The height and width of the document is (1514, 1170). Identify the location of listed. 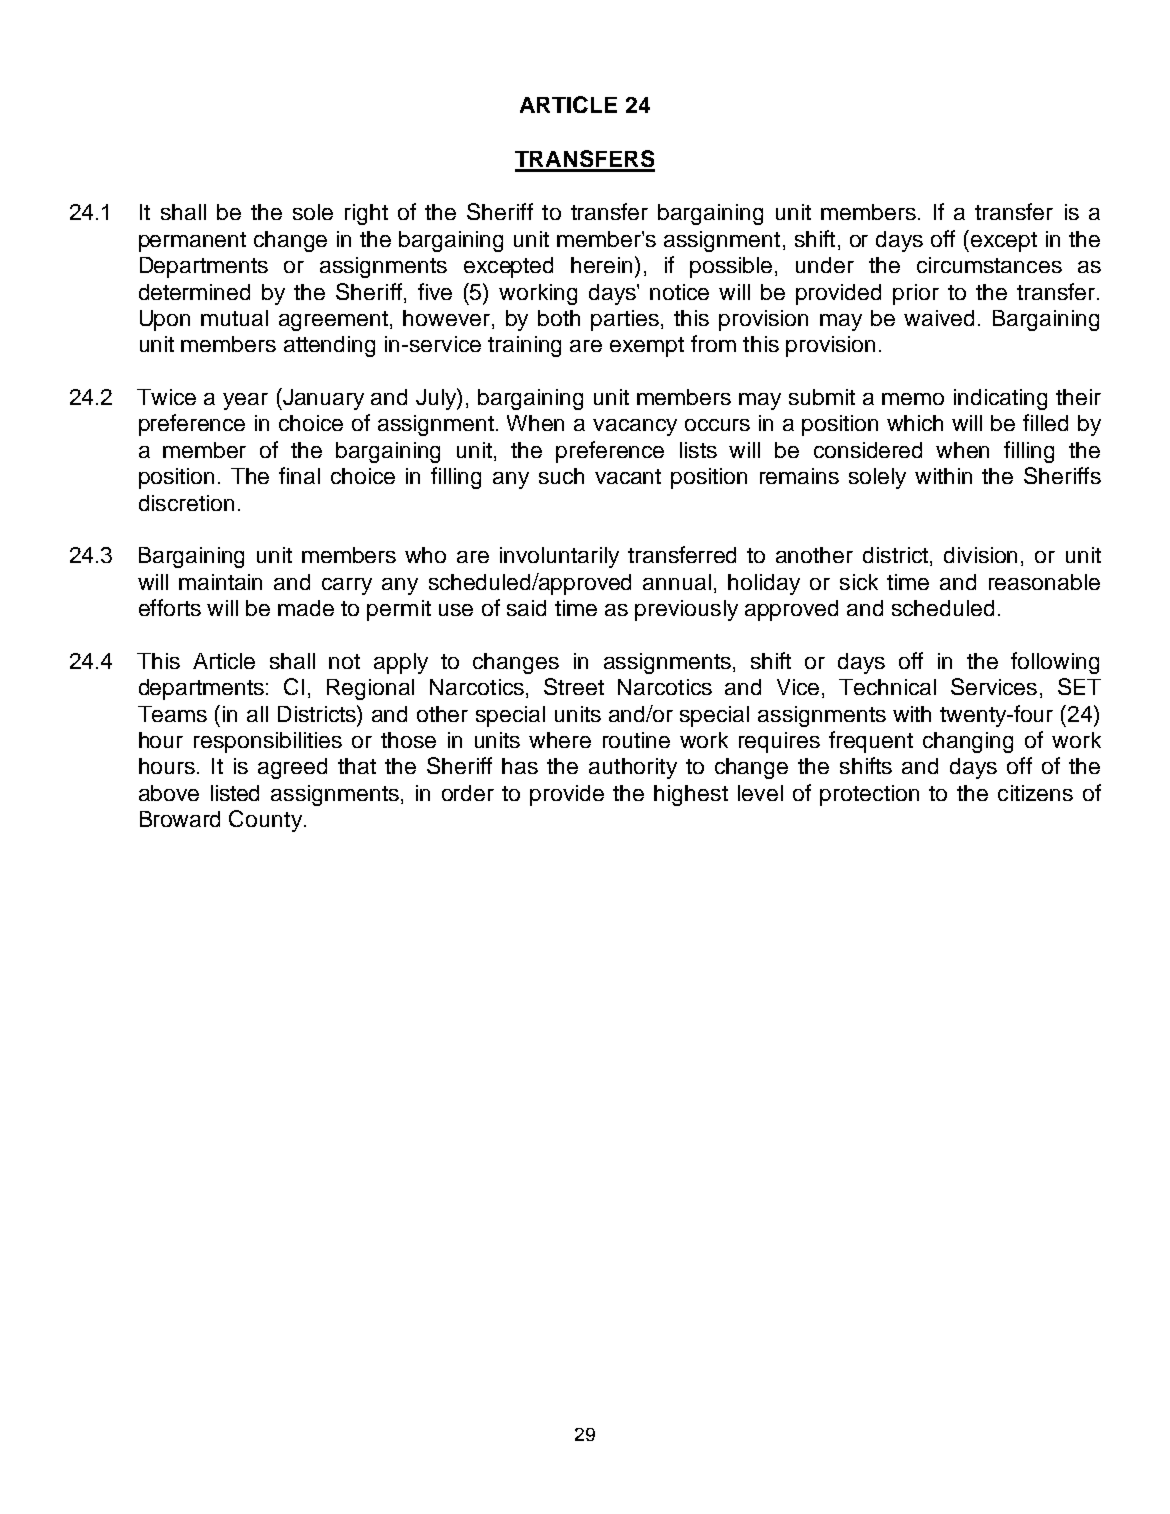
(235, 793).
